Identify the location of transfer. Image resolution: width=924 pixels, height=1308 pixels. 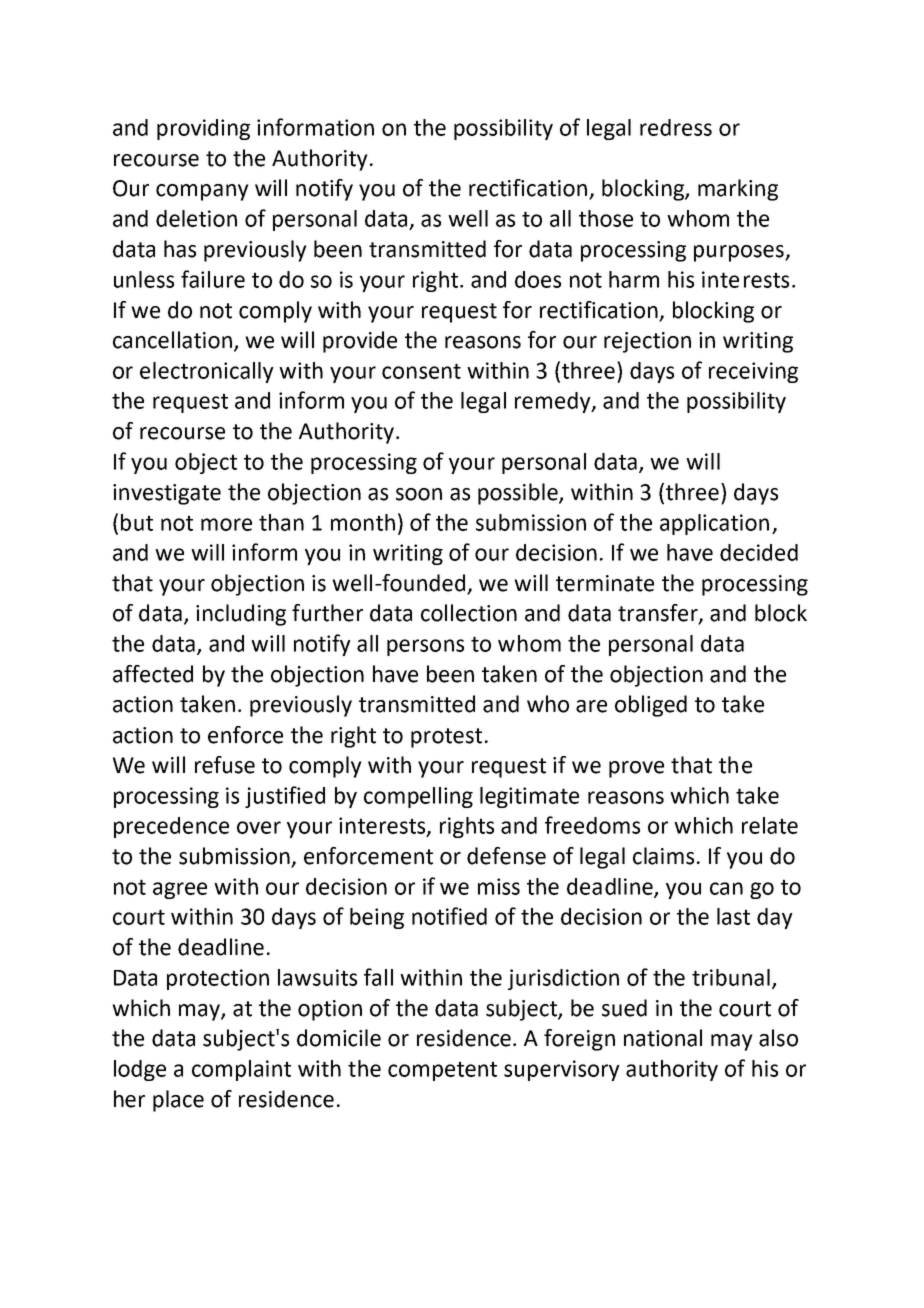
(659, 614).
